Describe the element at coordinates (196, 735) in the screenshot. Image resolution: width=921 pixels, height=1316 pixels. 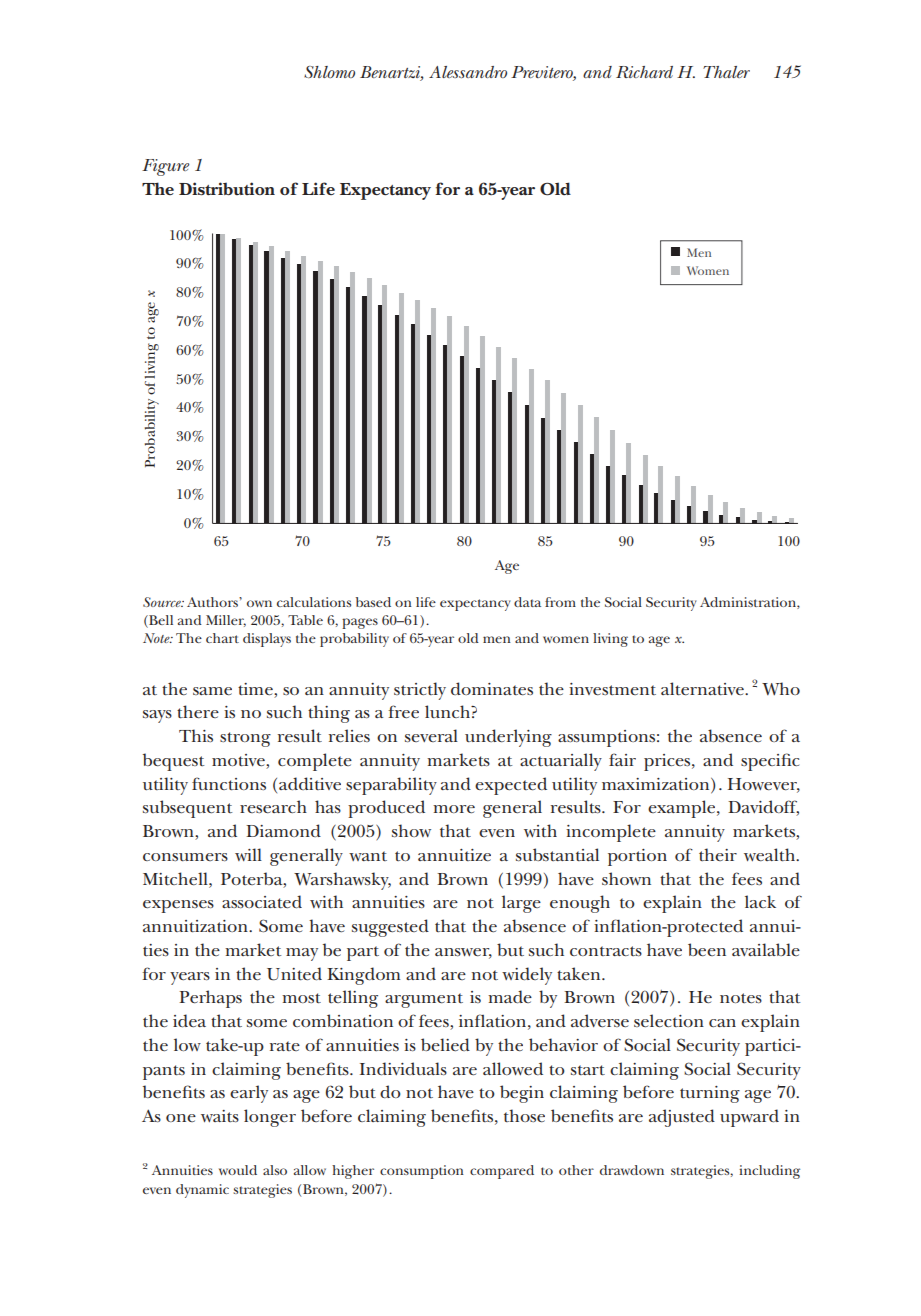
I see `This` at that location.
